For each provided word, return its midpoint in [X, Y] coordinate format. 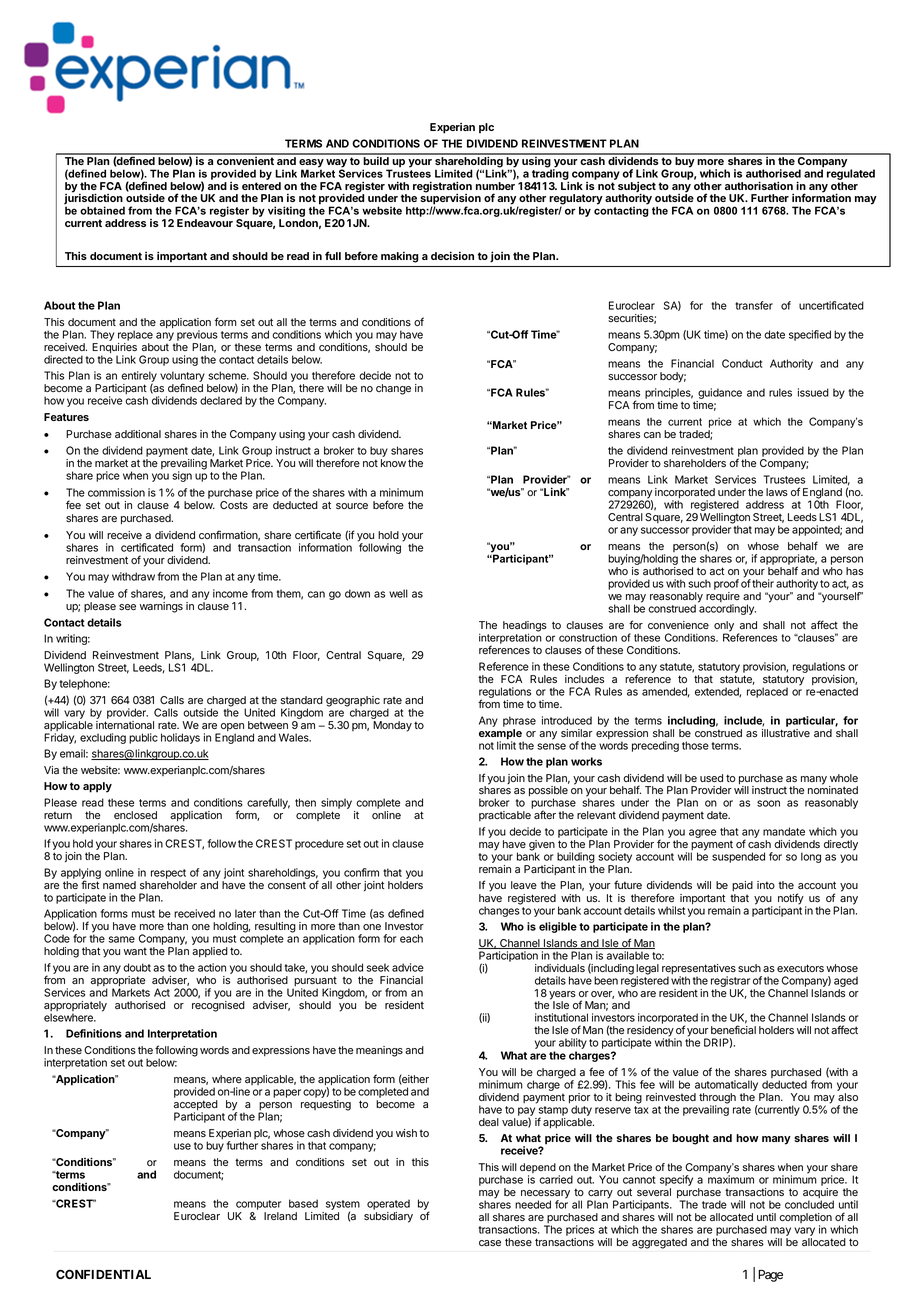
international [125, 725]
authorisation [759, 185]
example [501, 735]
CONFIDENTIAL [103, 1274]
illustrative [786, 733]
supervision [450, 199]
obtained [102, 210]
